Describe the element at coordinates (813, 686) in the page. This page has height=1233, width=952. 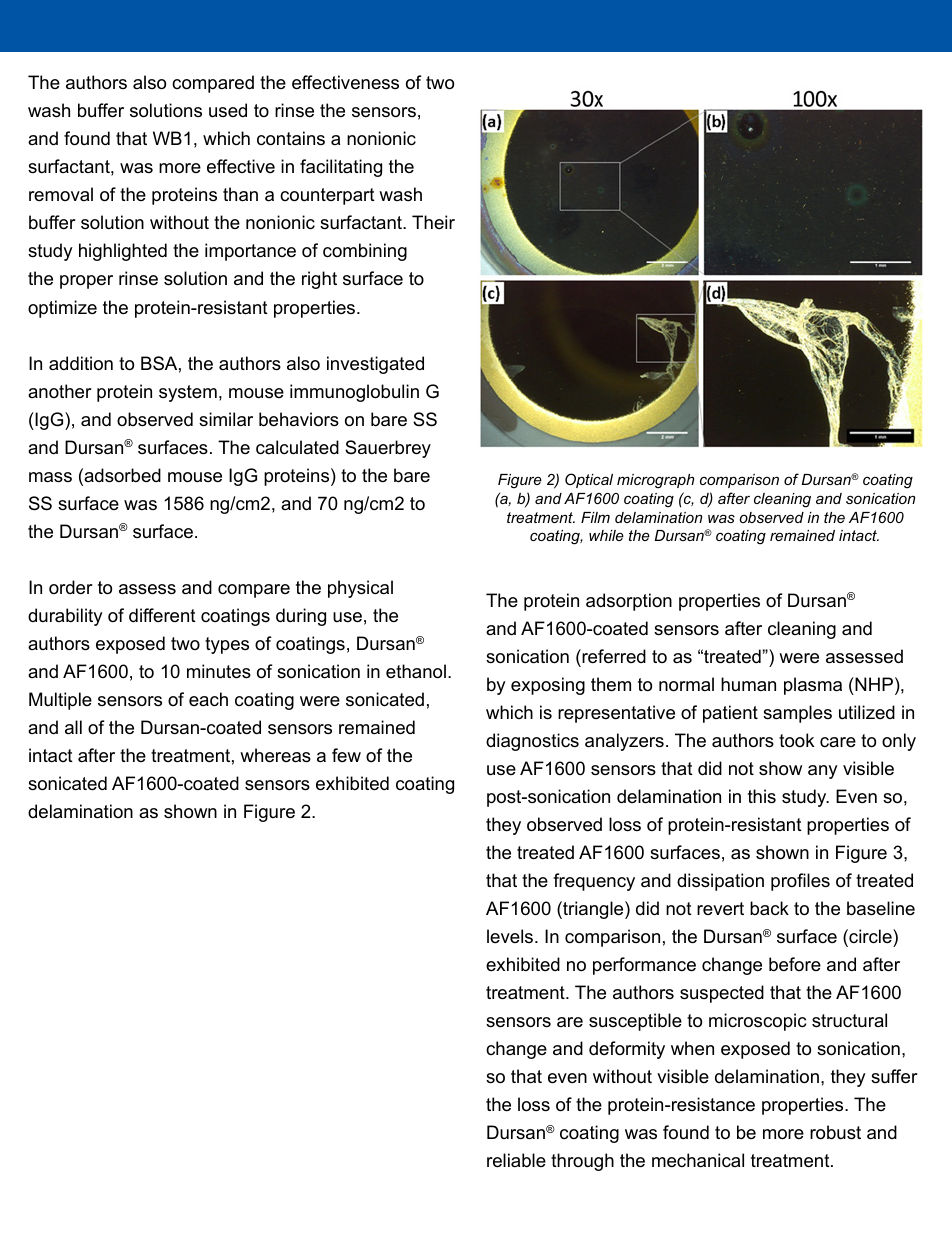
I see `plasma` at that location.
